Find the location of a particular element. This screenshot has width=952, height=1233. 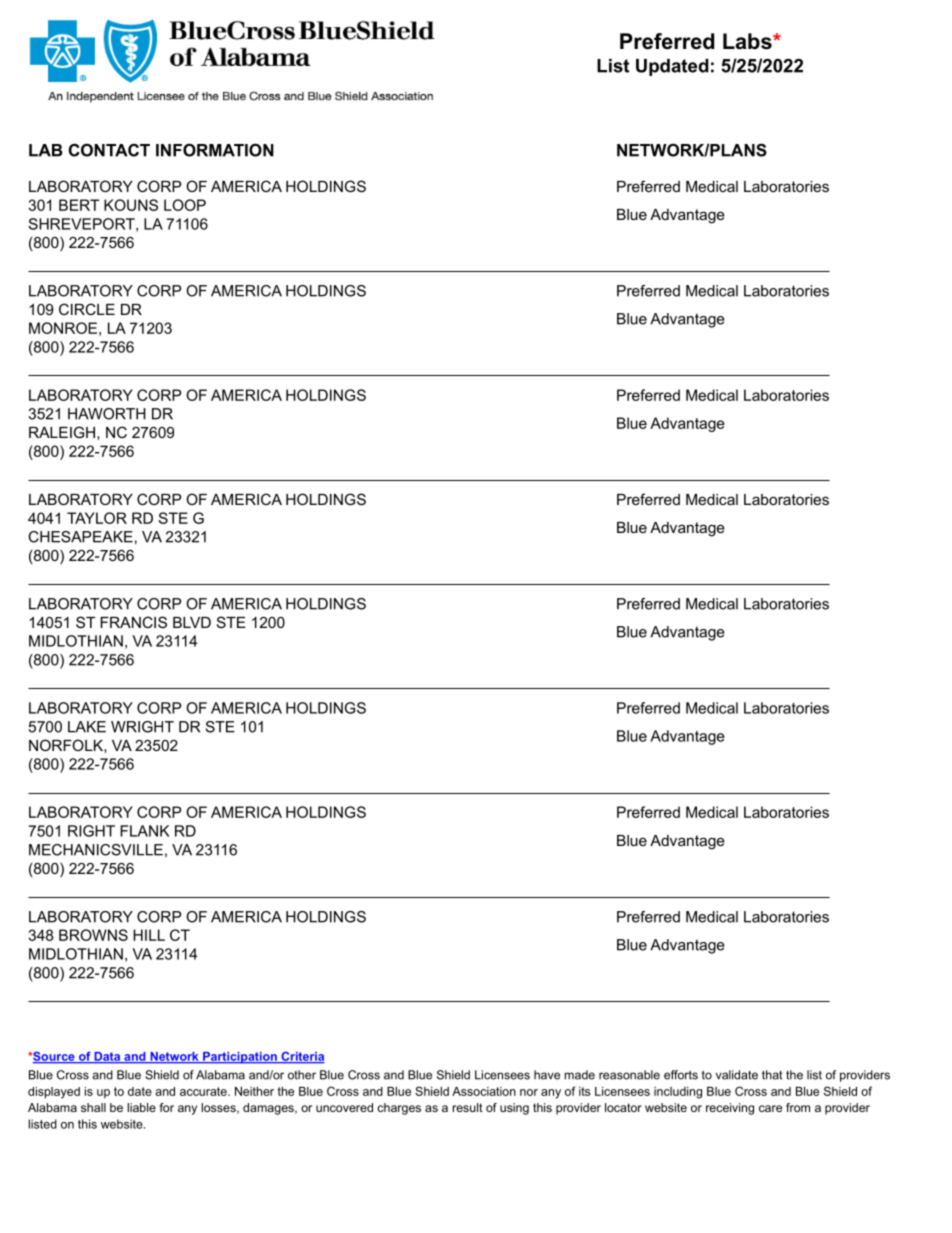

TAYLOR is located at coordinates (97, 518).
